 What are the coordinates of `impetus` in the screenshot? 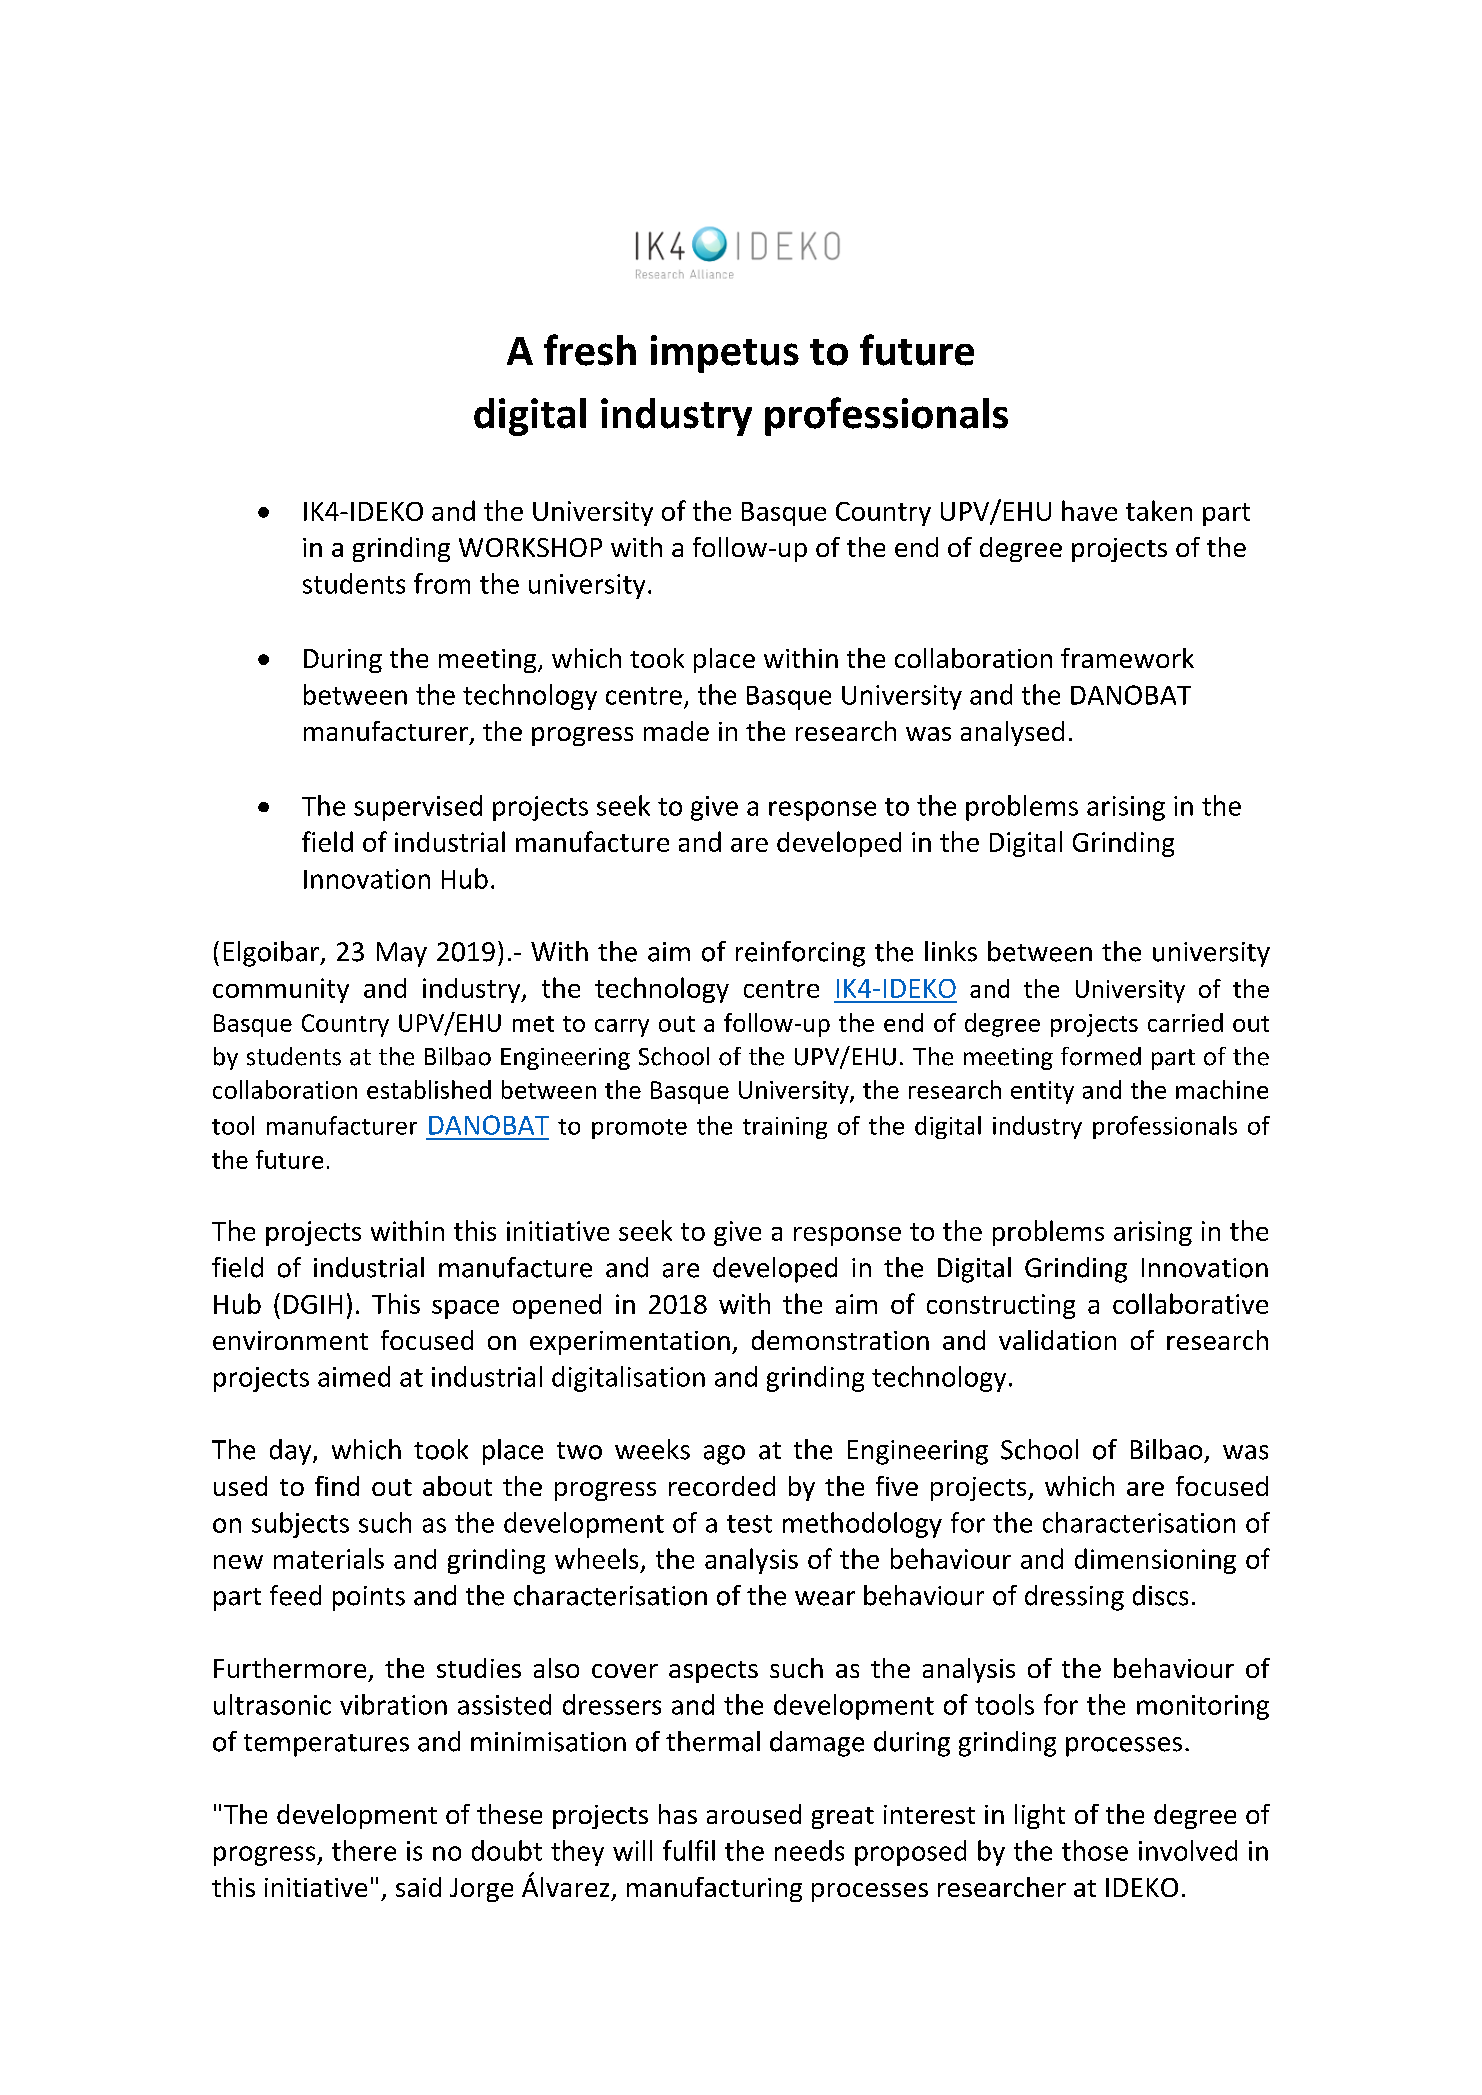 It's located at (725, 354).
